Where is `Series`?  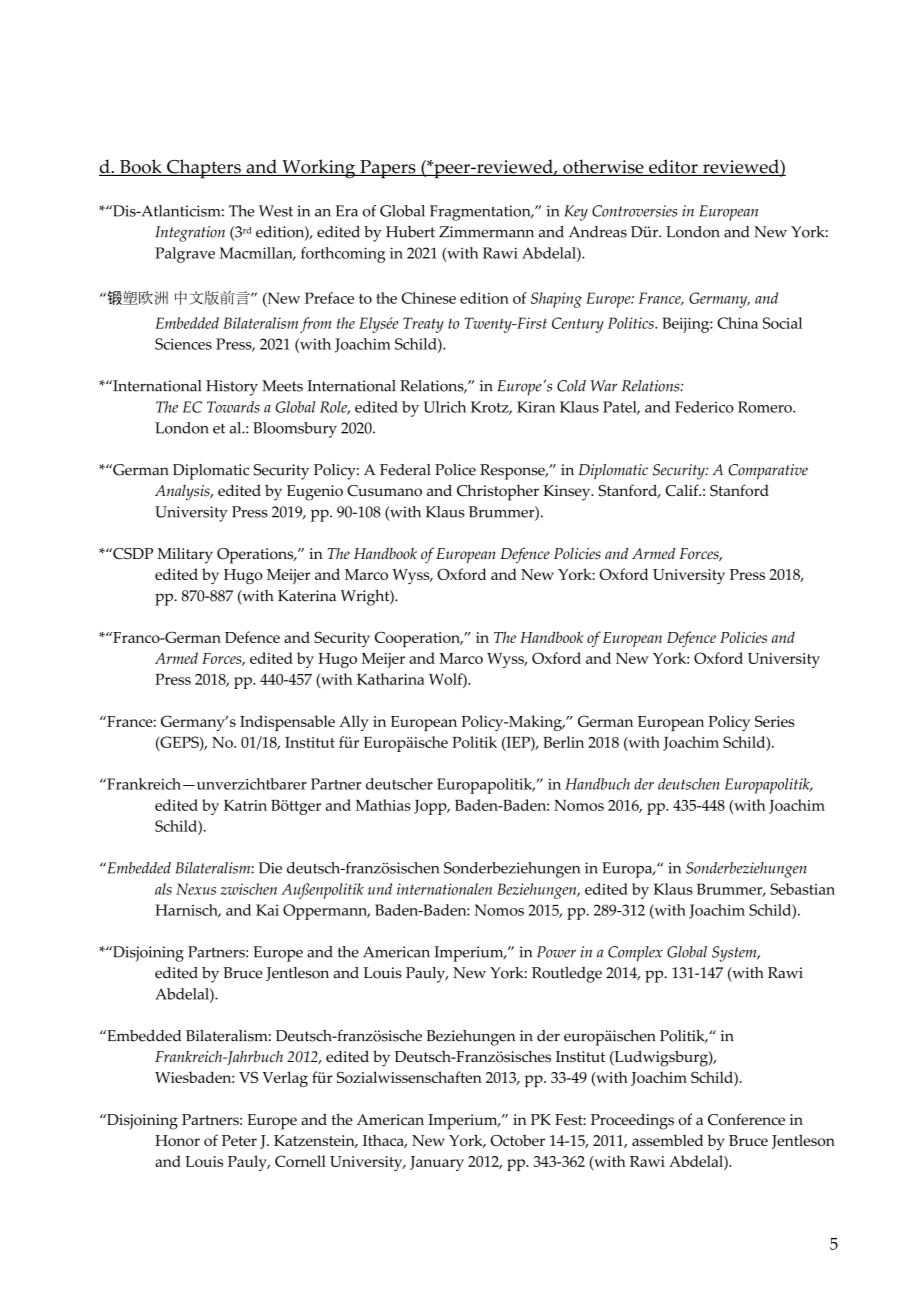 Series is located at coordinates (775, 721).
